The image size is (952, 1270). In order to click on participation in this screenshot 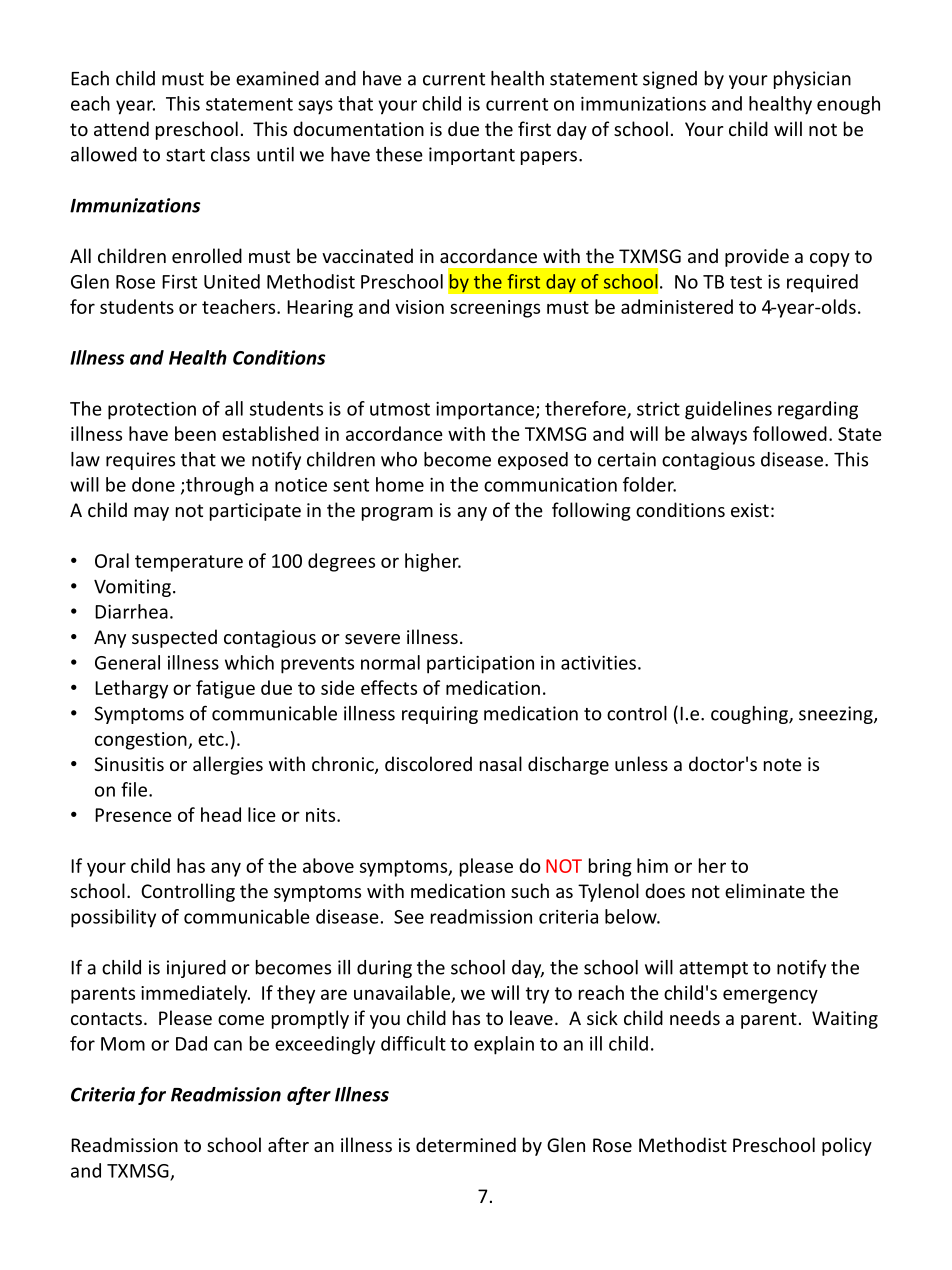, I will do `click(480, 665)`.
